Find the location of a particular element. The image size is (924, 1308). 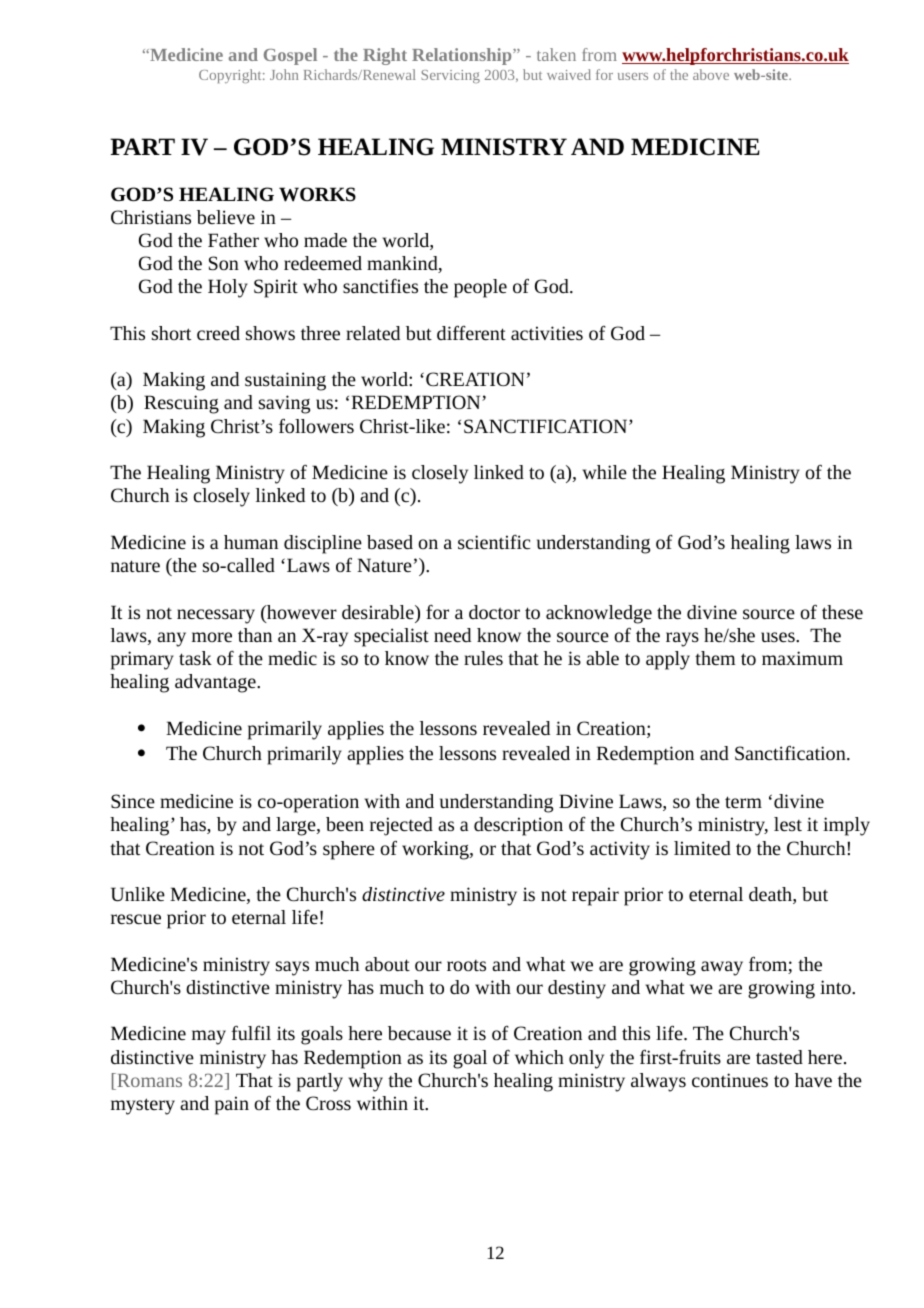

uses is located at coordinates (779, 637).
